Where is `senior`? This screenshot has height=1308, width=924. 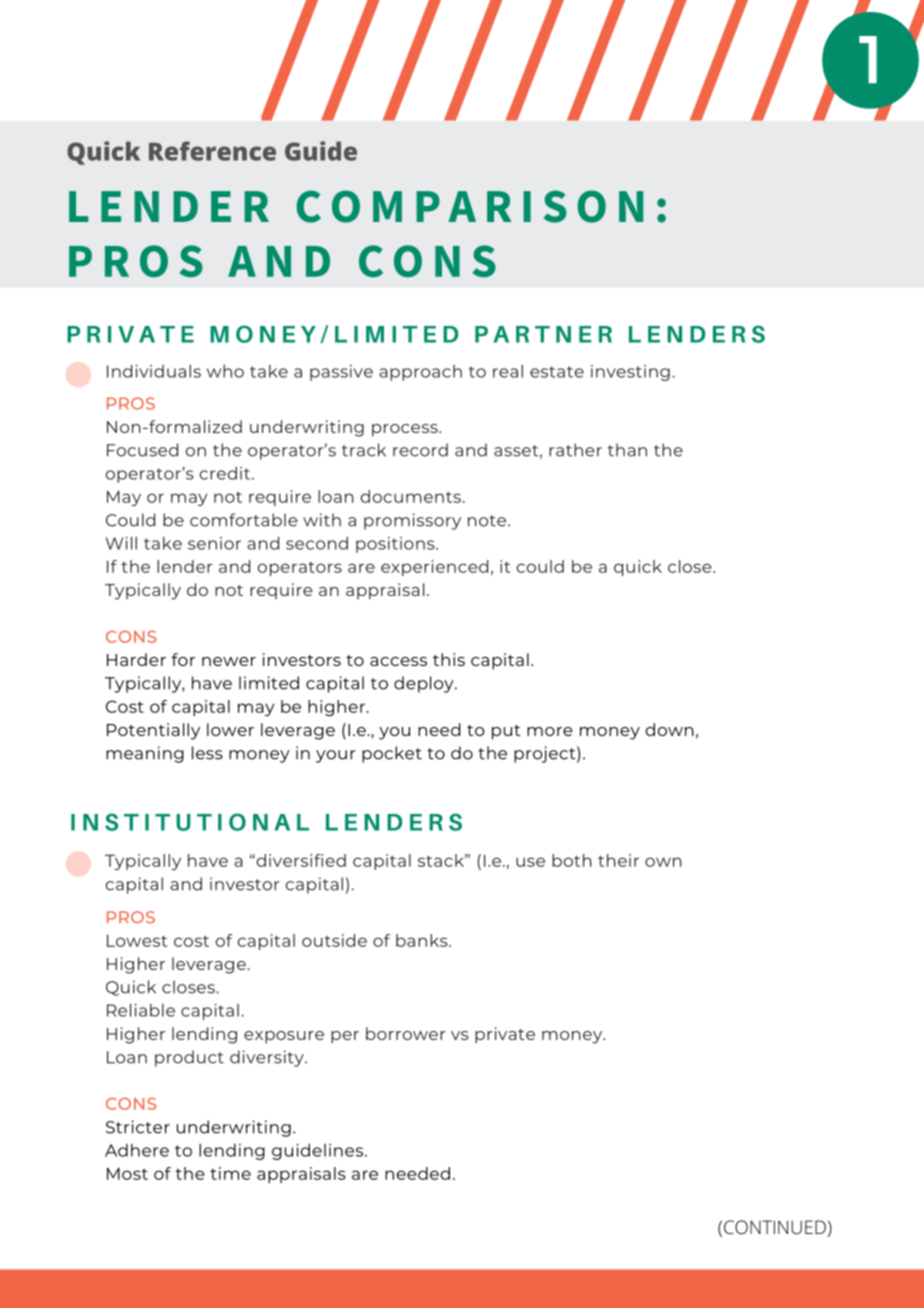
senior is located at coordinates (214, 543).
